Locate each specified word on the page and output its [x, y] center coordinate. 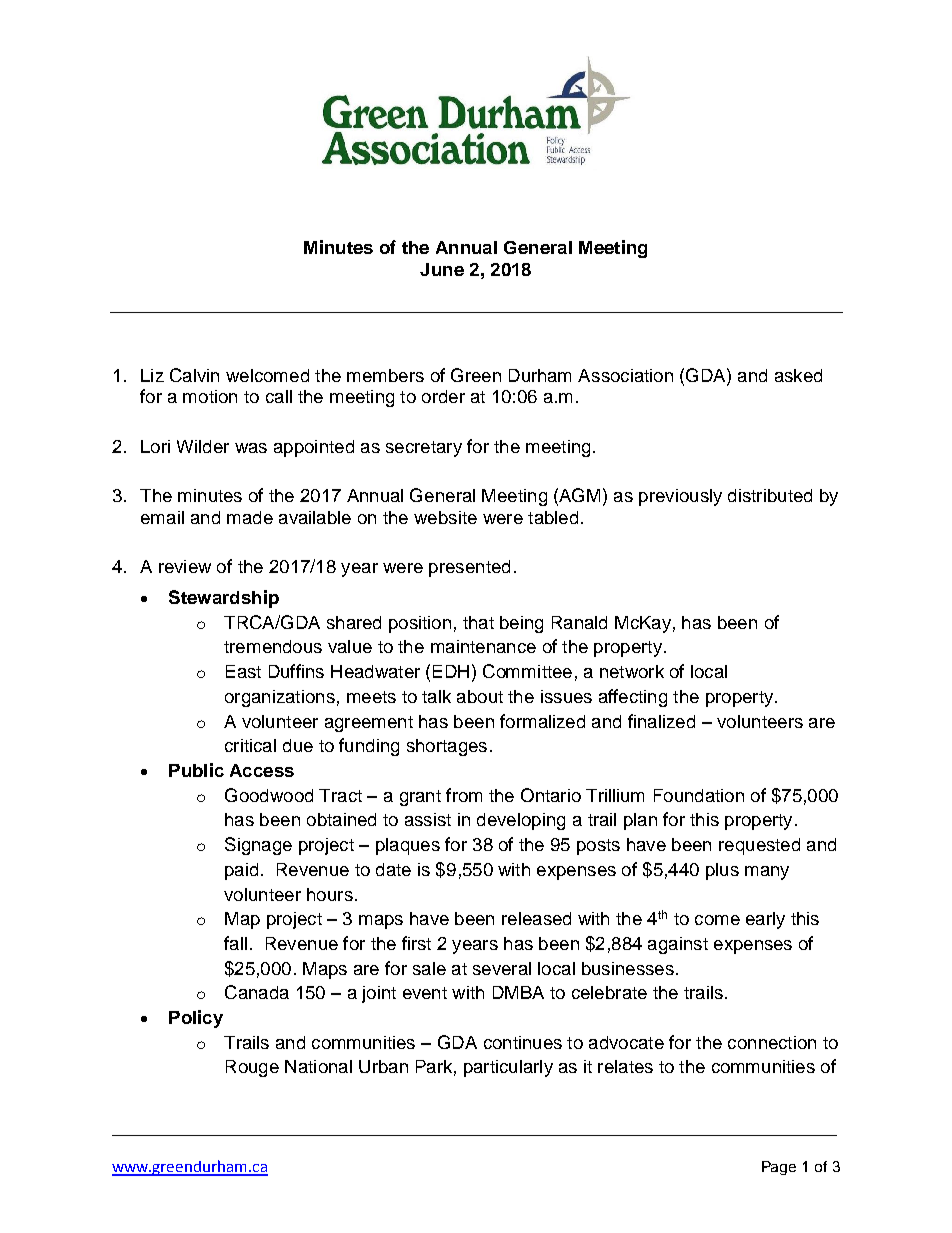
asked [798, 375]
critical [250, 745]
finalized [661, 721]
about [480, 696]
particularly [508, 1068]
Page [779, 1168]
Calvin [194, 375]
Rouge [252, 1068]
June [442, 269]
